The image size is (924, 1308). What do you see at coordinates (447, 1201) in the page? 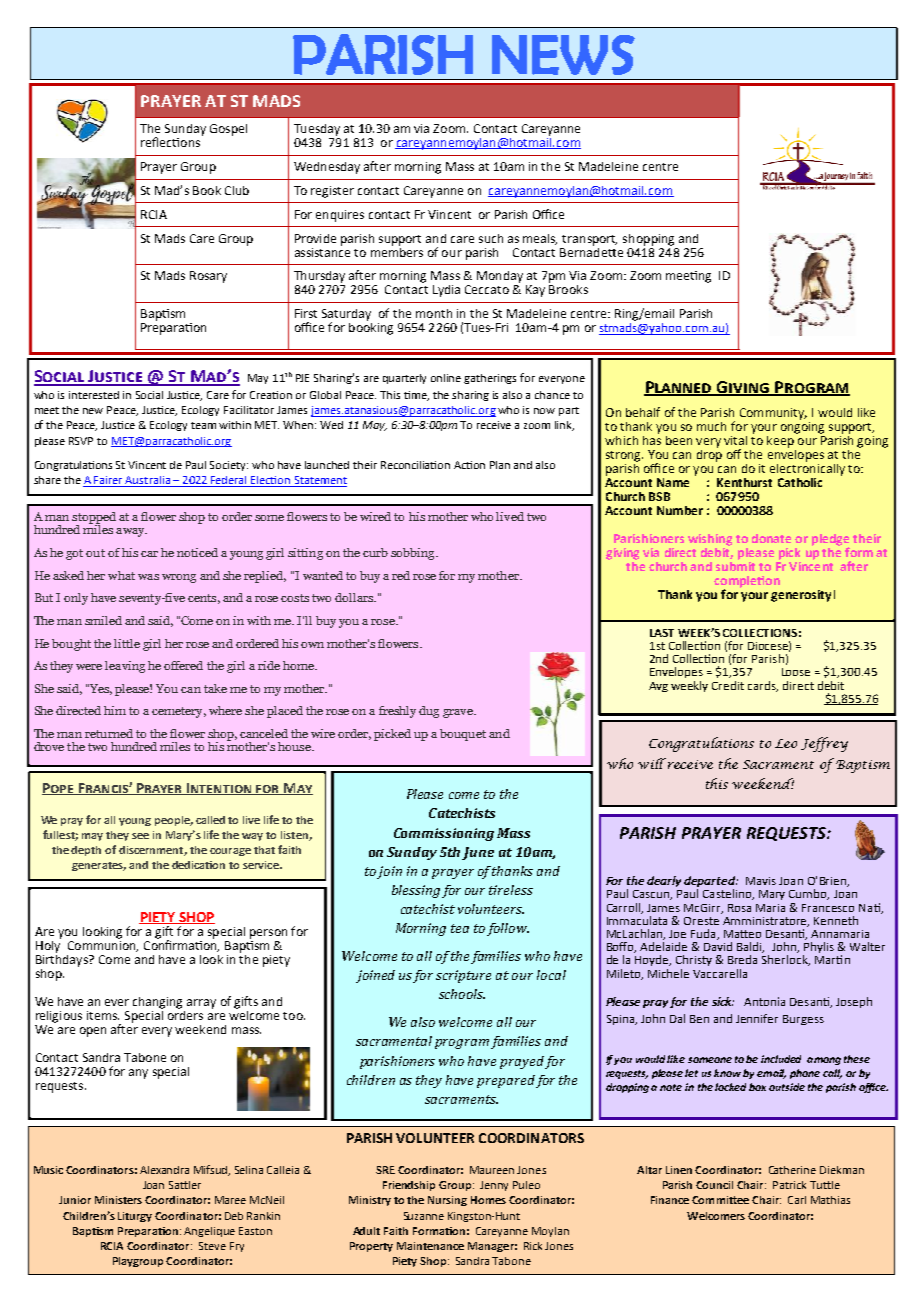
I see `Nursing` at bounding box center [447, 1201].
